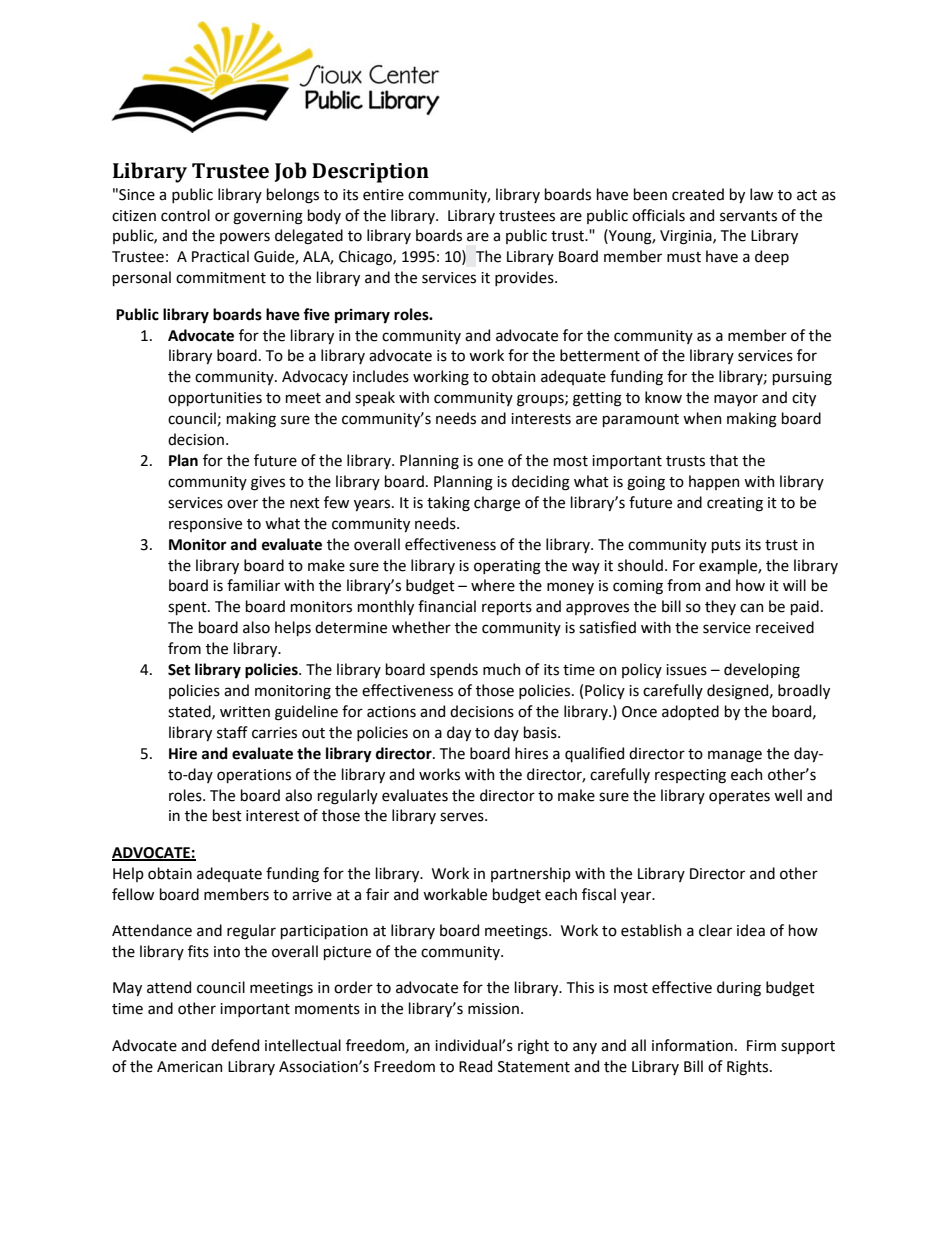 The height and width of the document is (1233, 952). I want to click on defend, so click(235, 1045).
